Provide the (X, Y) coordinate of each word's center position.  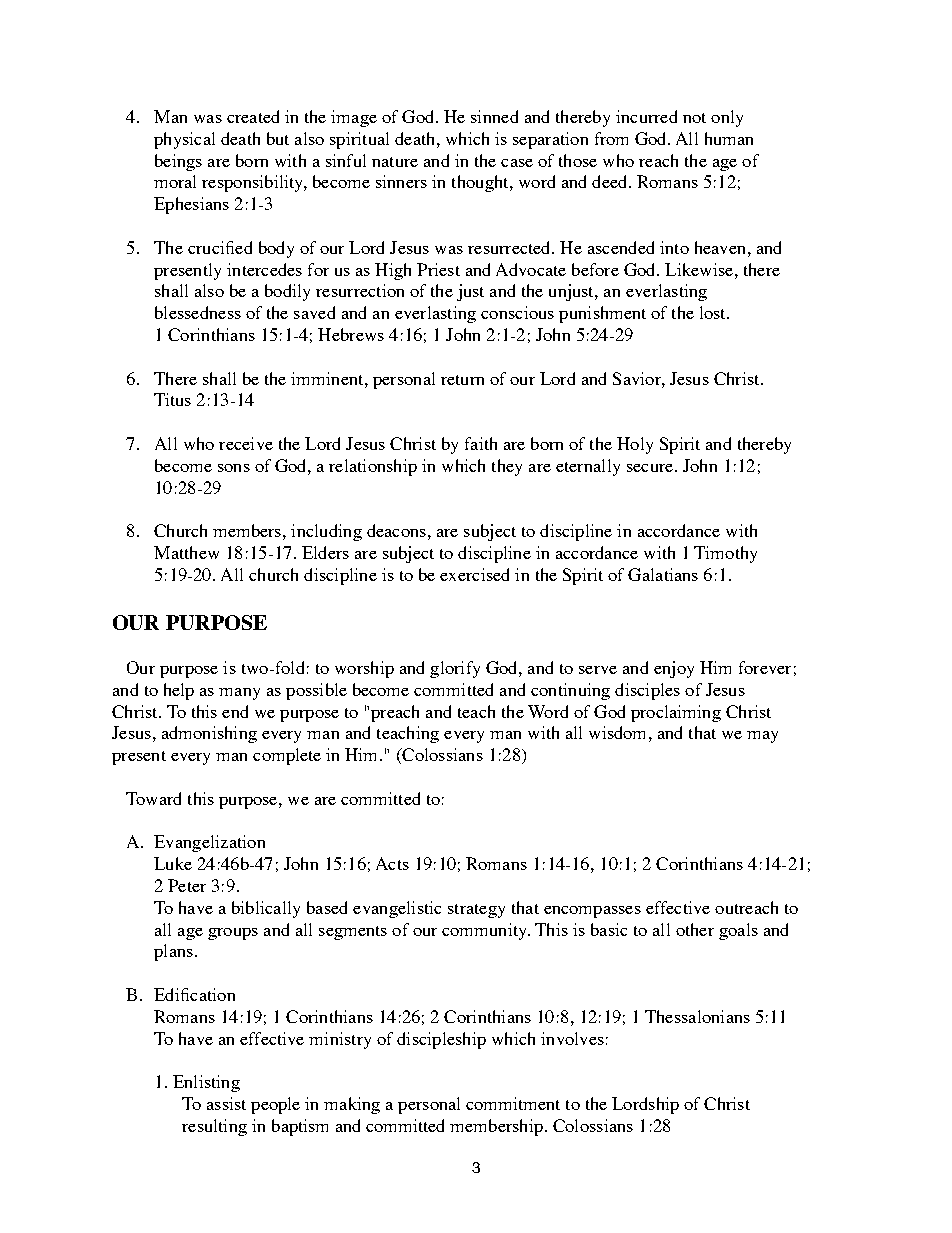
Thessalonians (697, 1016)
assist (226, 1103)
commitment (513, 1103)
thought (481, 183)
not (694, 118)
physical (184, 140)
